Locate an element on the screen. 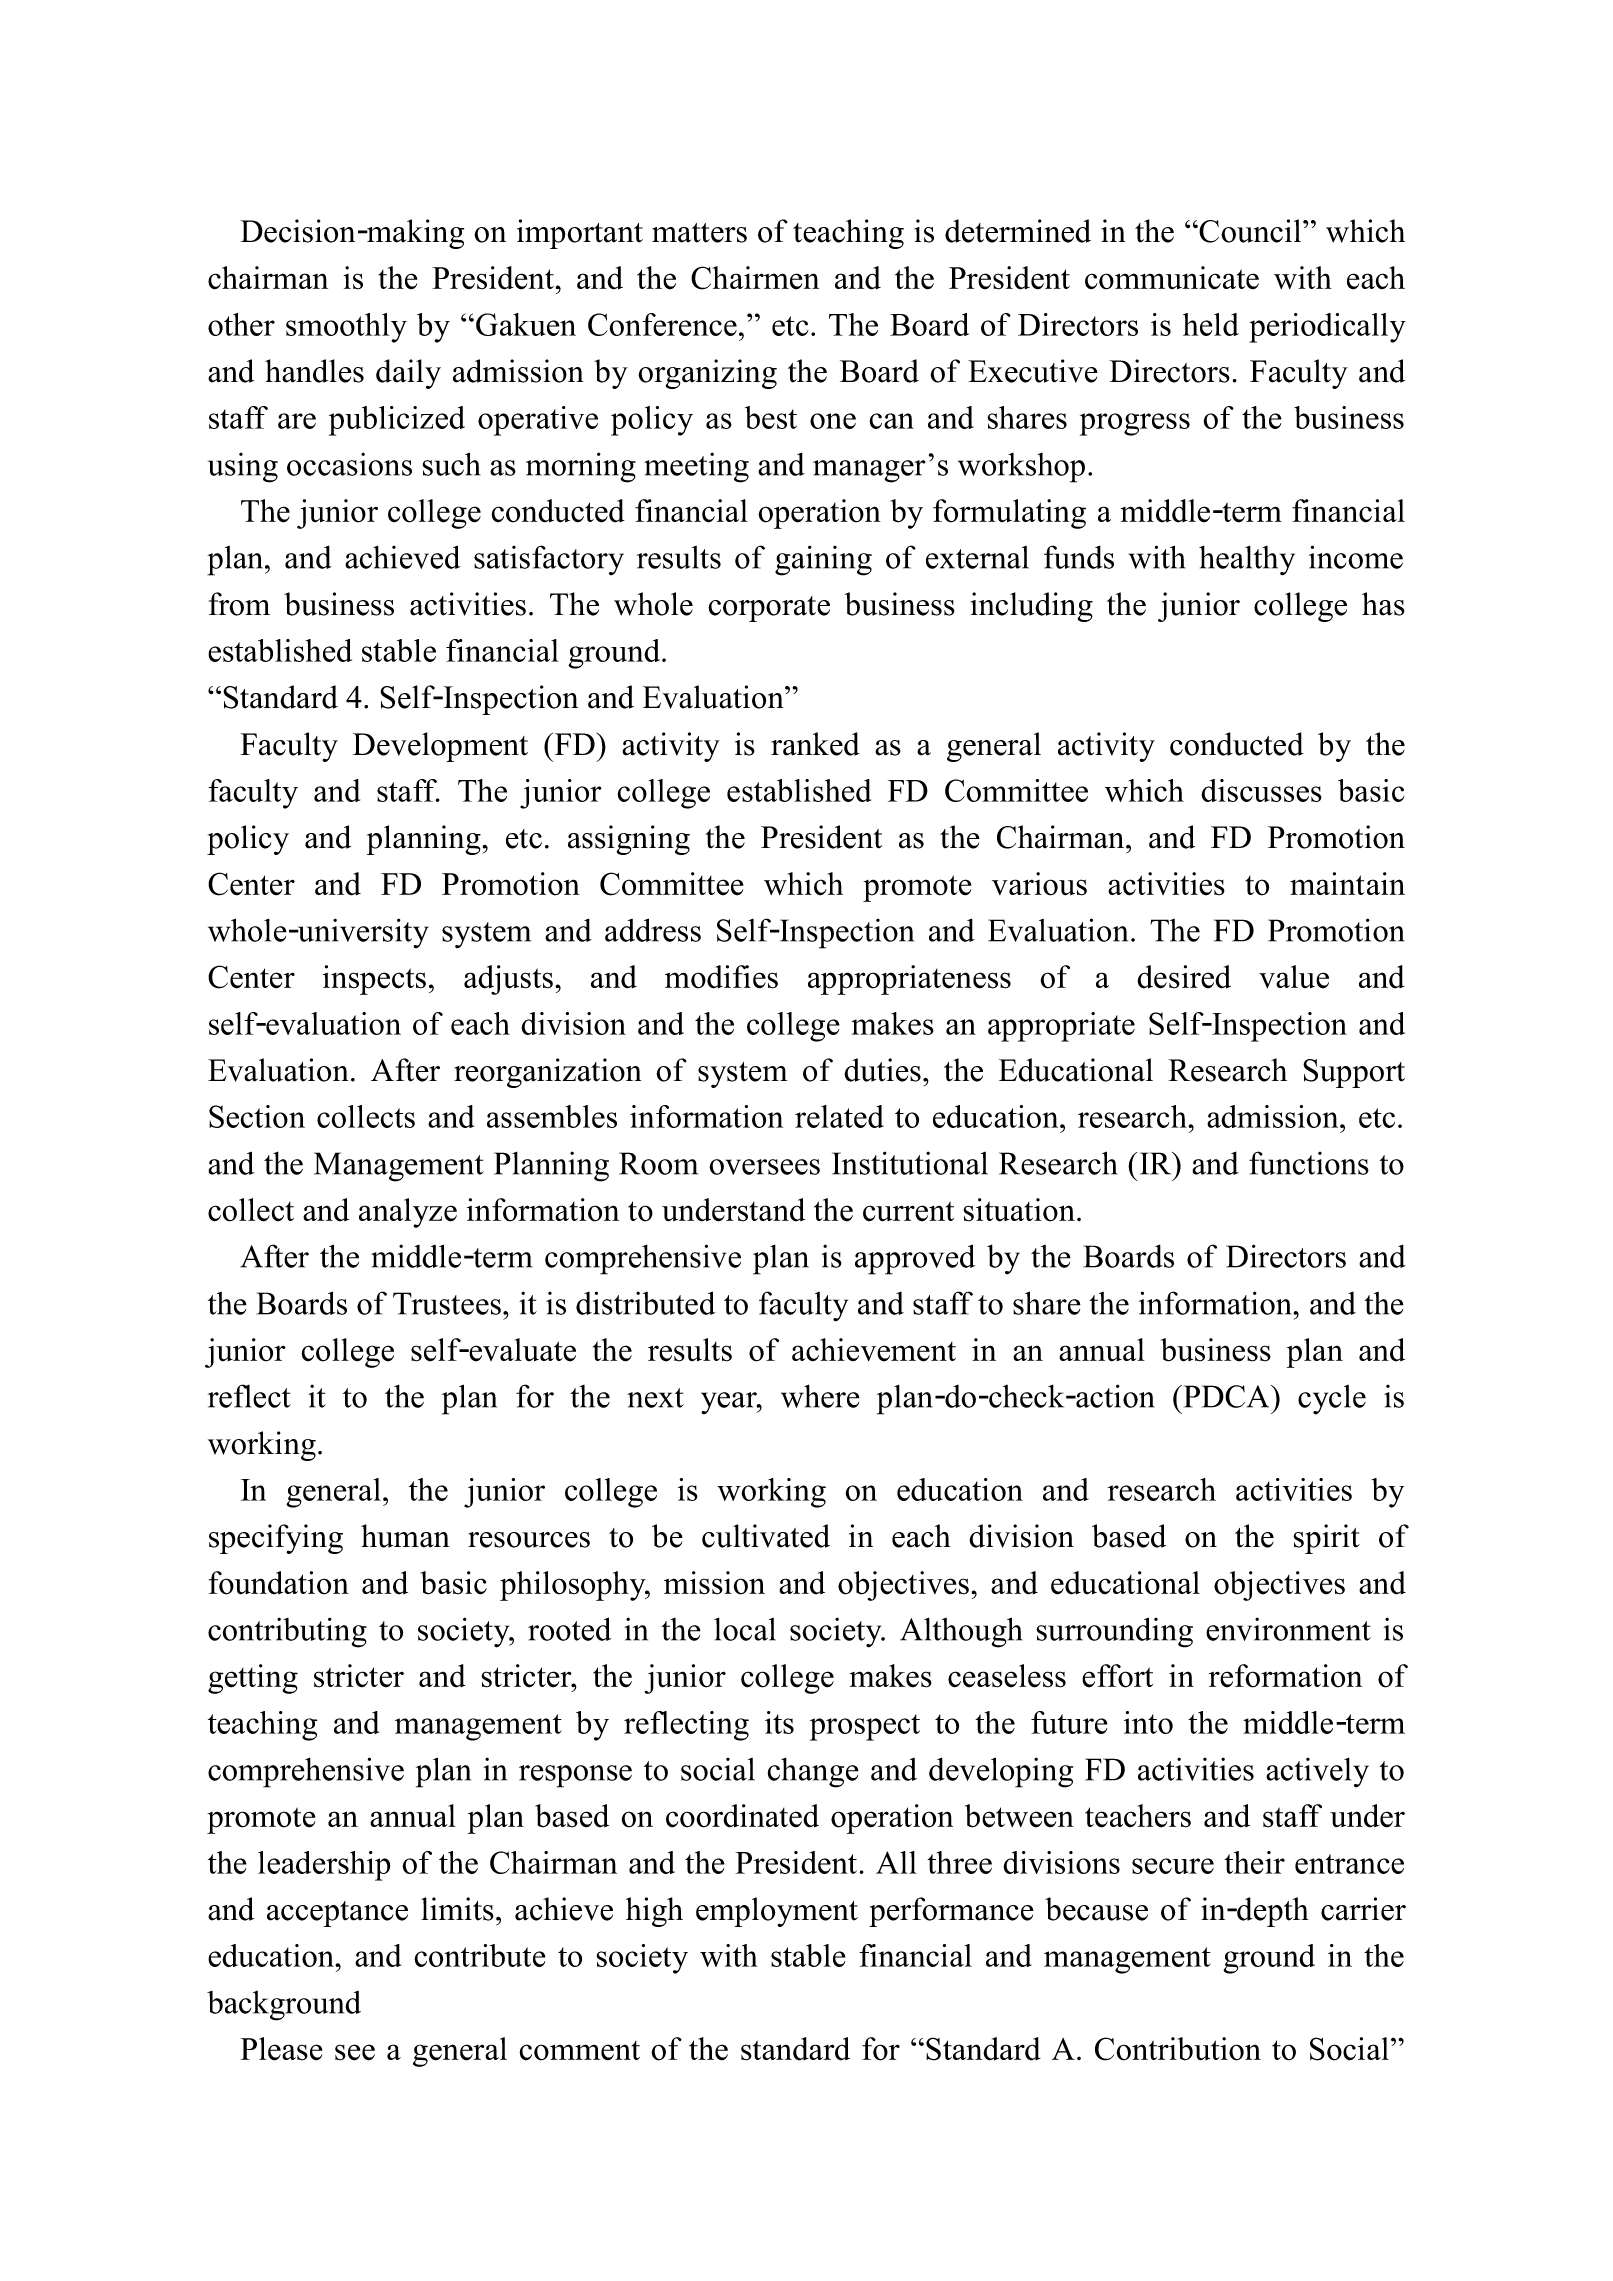 The width and height of the screenshot is (1613, 2281). functions is located at coordinates (1309, 1163).
